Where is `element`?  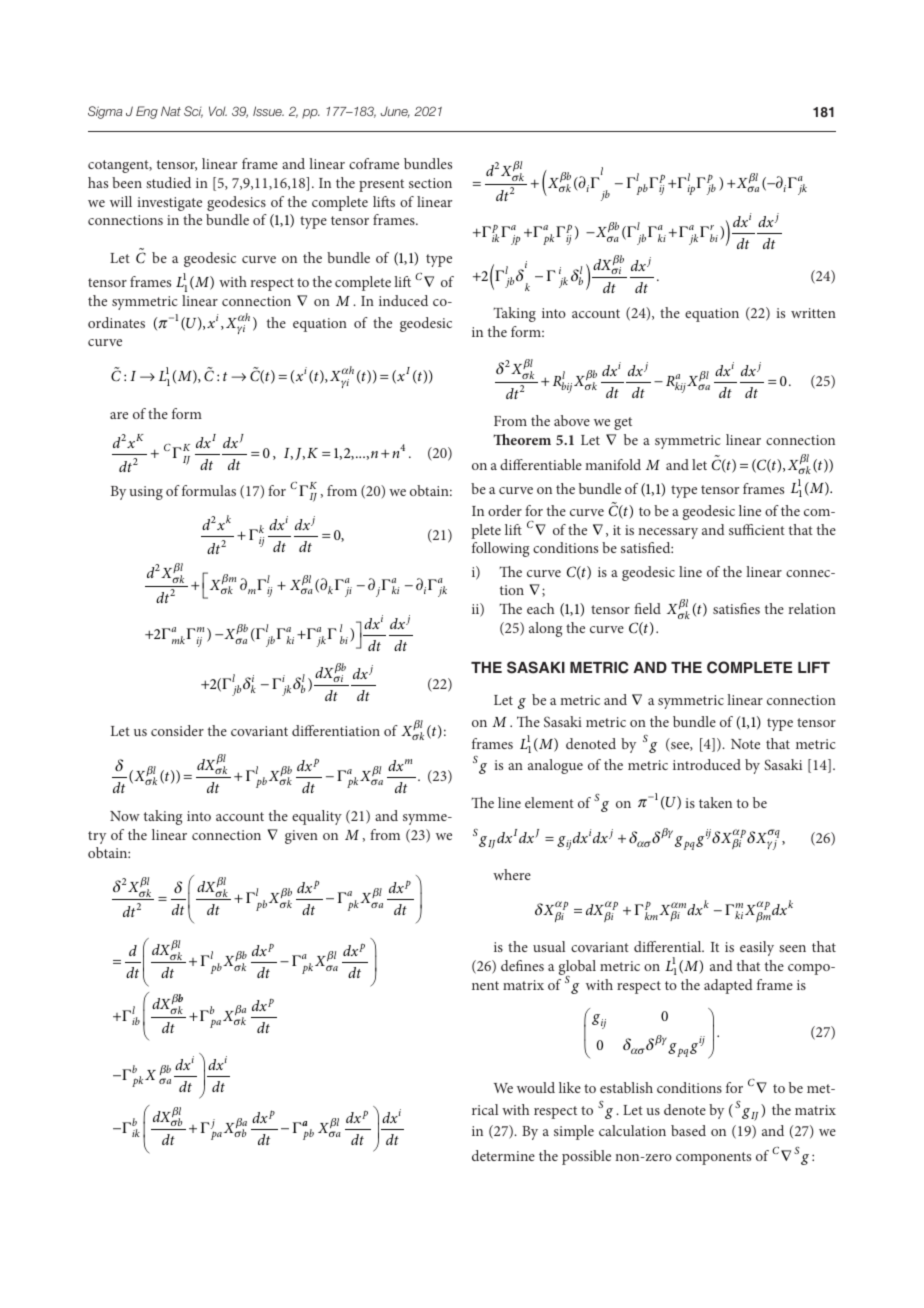 element is located at coordinates (549, 802).
